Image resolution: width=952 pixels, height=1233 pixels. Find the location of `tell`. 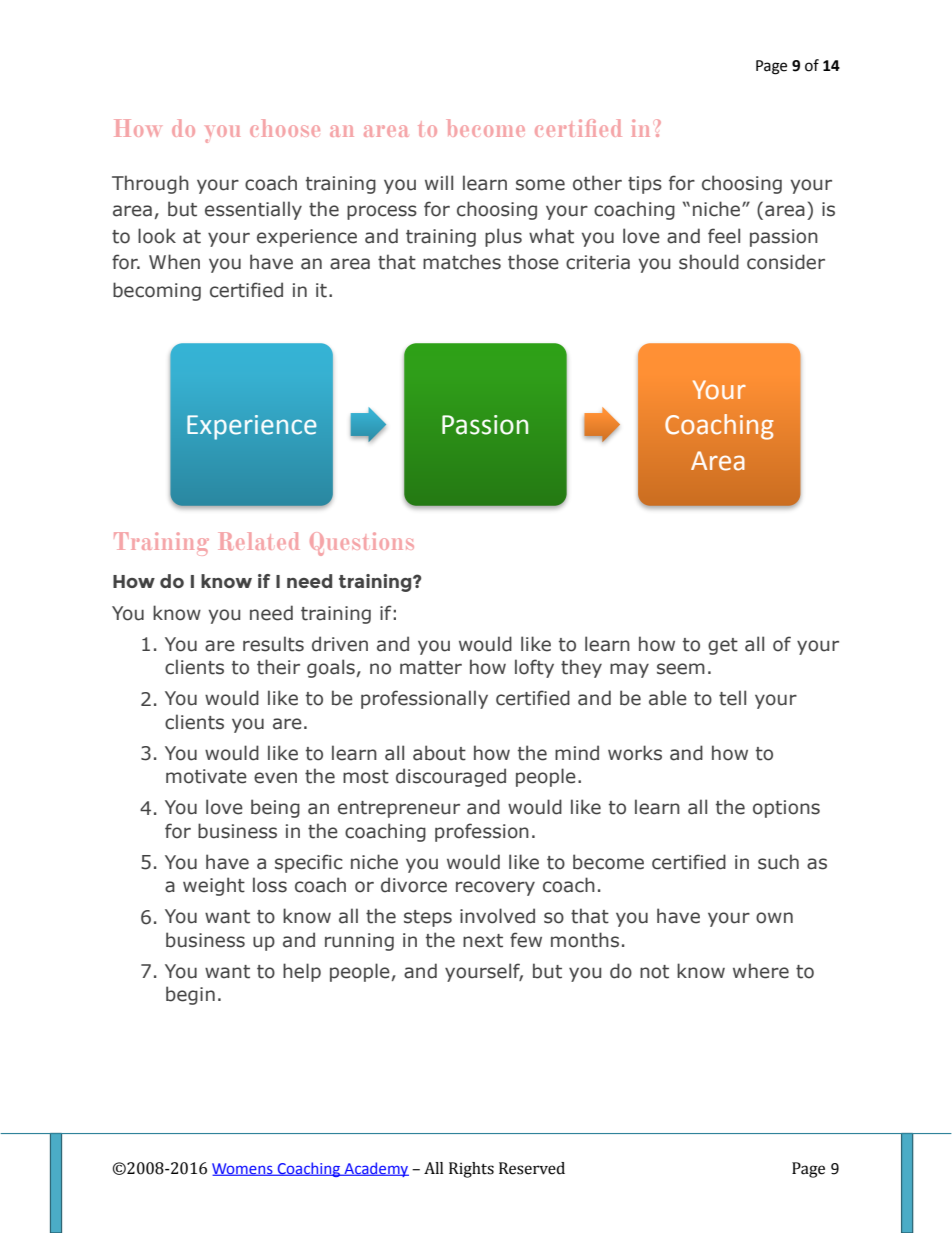

tell is located at coordinates (732, 698).
